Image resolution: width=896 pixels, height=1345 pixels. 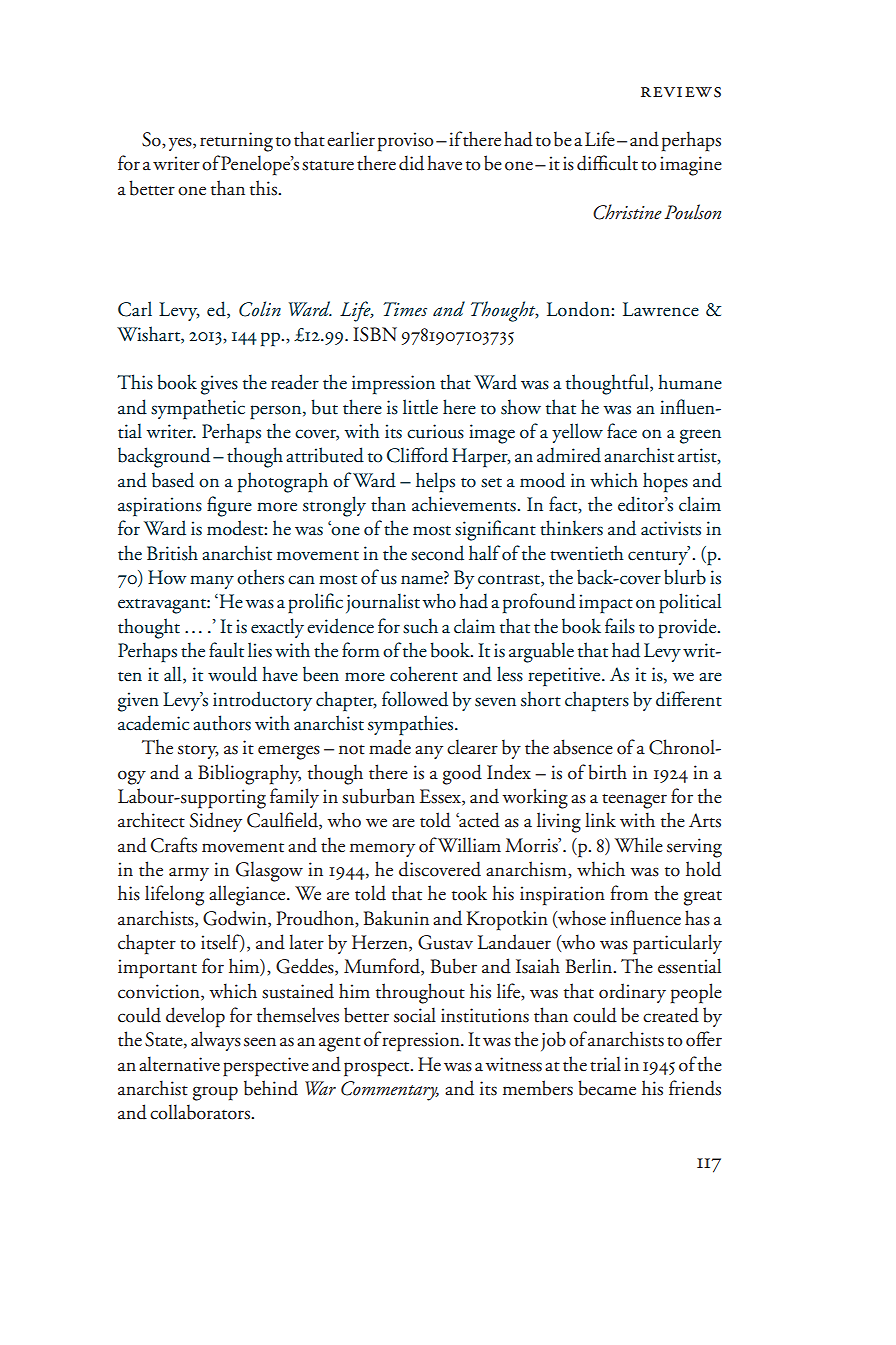 I want to click on Commentary, so click(x=390, y=1091).
